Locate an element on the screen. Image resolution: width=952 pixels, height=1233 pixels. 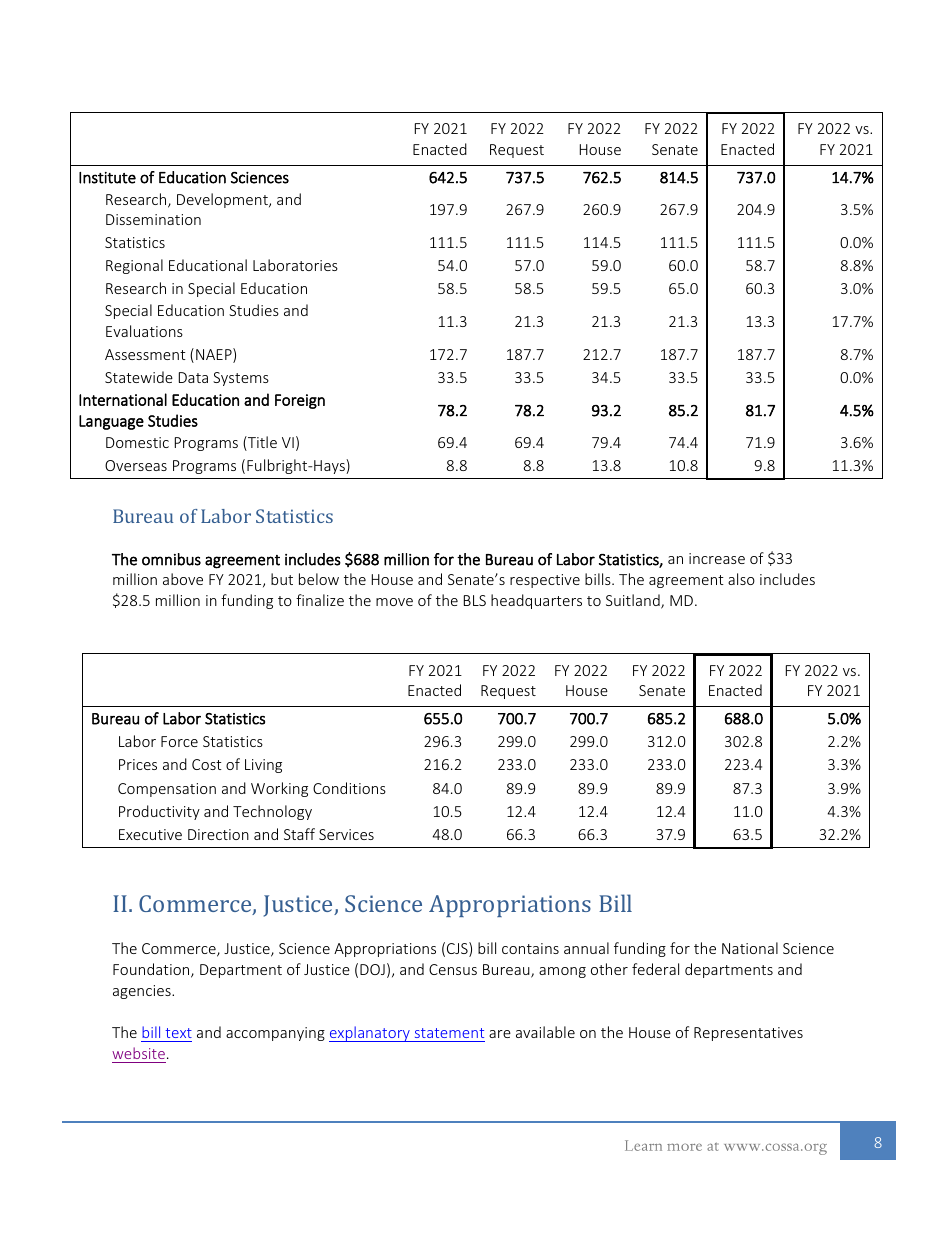
also is located at coordinates (741, 579).
